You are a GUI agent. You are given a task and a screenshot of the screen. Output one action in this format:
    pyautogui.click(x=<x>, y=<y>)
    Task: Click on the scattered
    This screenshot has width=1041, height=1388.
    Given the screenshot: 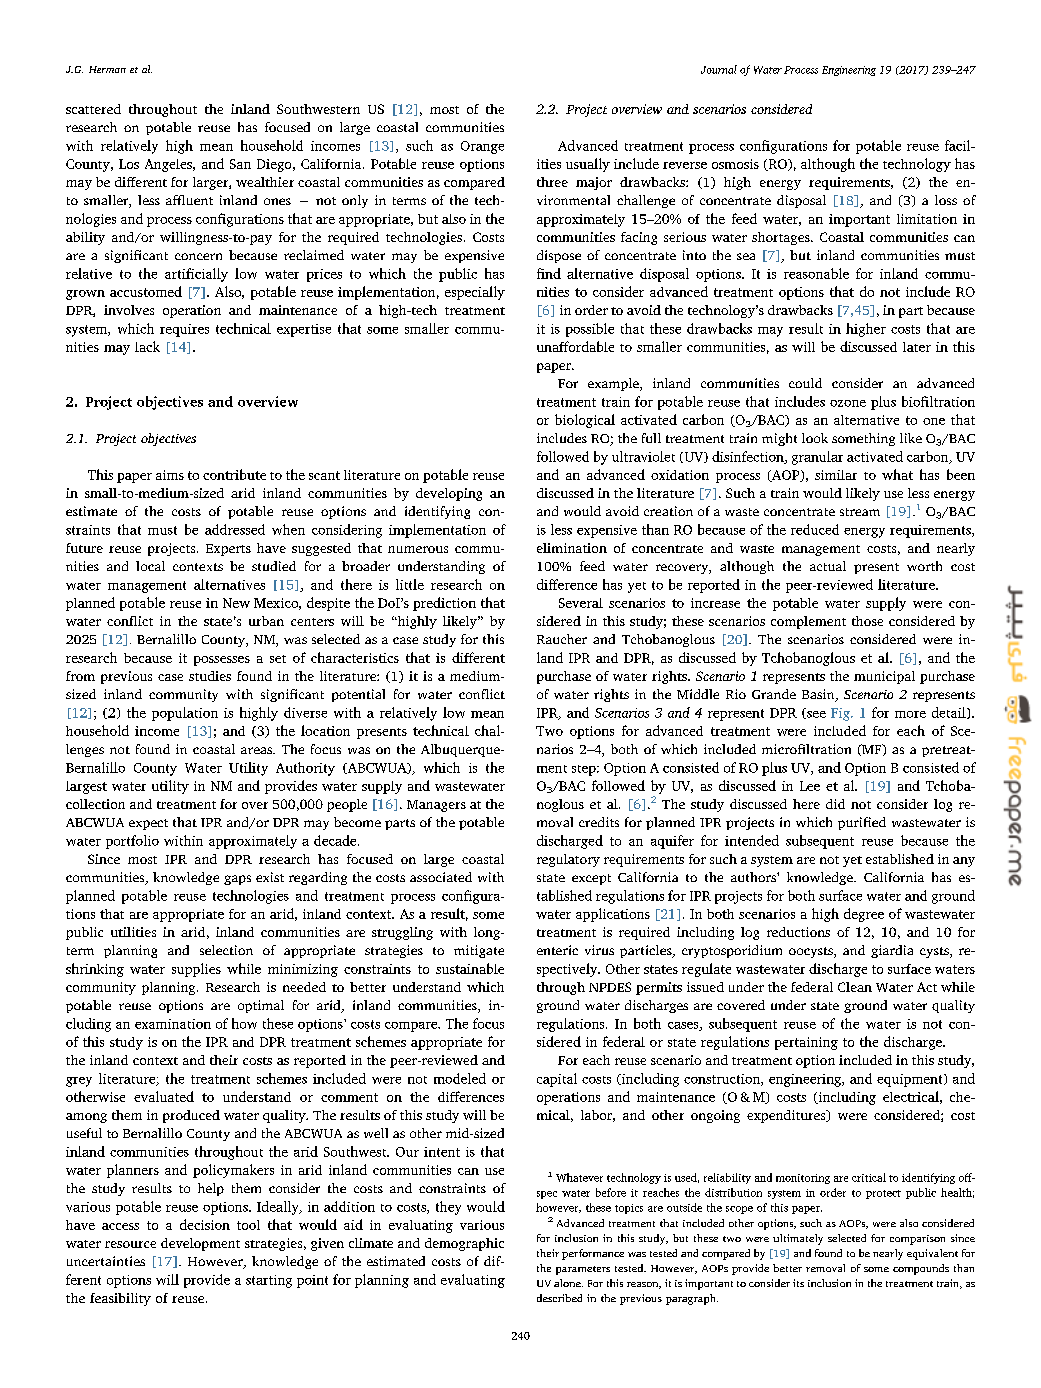 What is the action you would take?
    pyautogui.click(x=93, y=109)
